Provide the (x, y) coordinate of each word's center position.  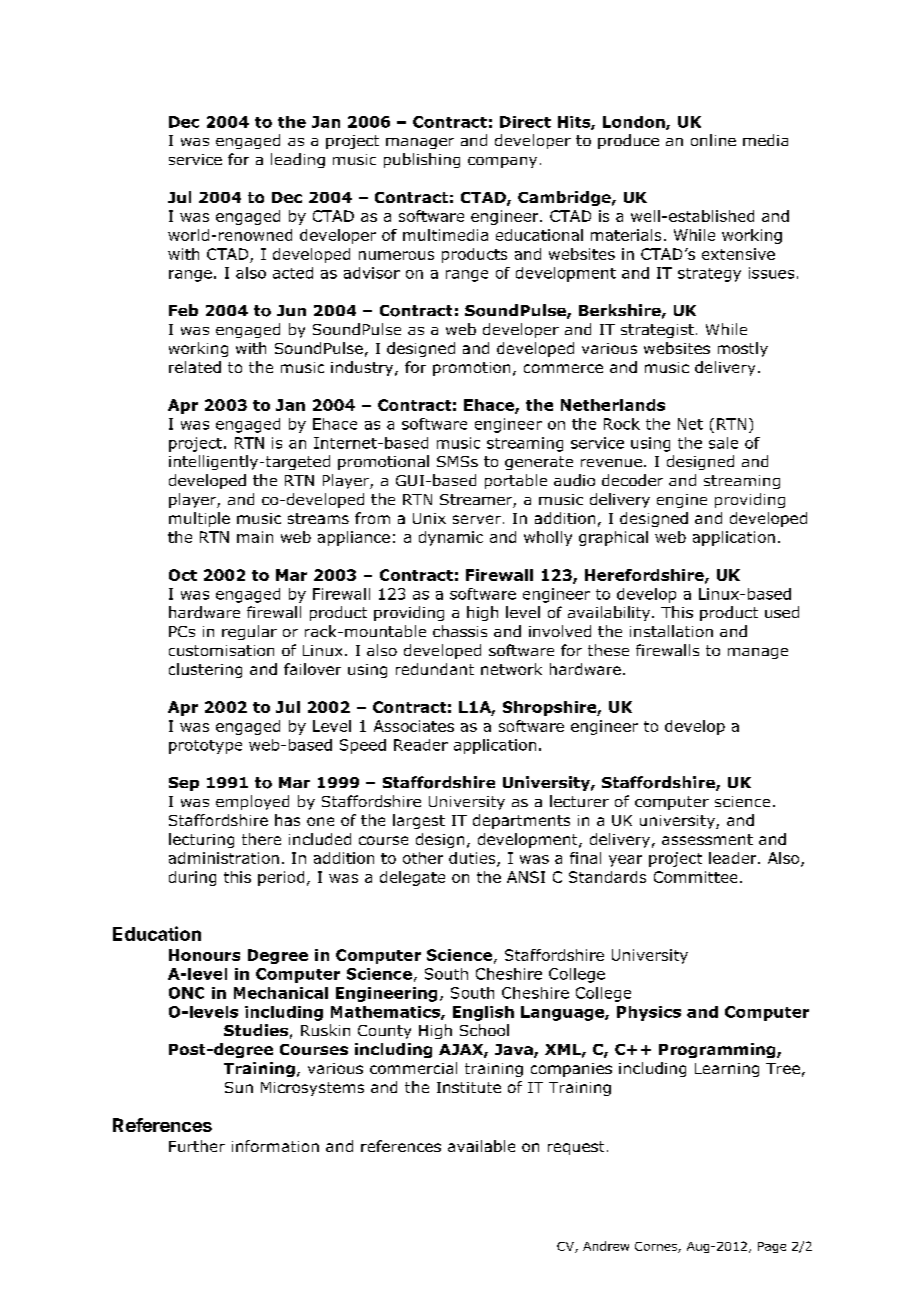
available (481, 1146)
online (713, 140)
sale (723, 443)
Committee (695, 877)
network (511, 669)
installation (671, 631)
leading (298, 160)
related (195, 367)
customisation (221, 650)
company (502, 162)
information (275, 1146)
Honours (204, 955)
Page (772, 1247)
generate (539, 463)
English (483, 1013)
